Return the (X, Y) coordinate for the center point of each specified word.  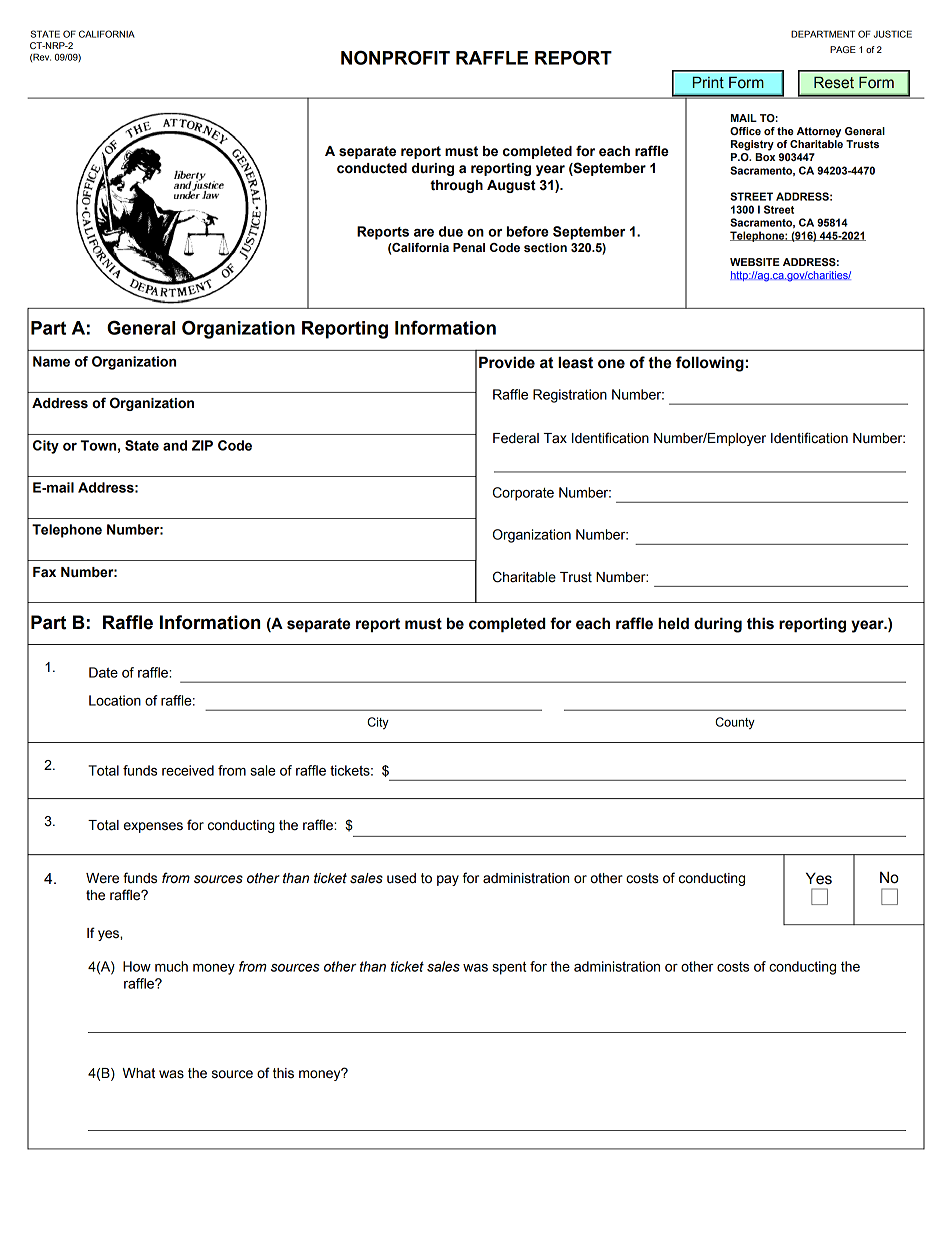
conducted (372, 168)
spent (509, 968)
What (138, 1073)
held (673, 623)
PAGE (843, 49)
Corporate (523, 494)
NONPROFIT (395, 57)
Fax (44, 572)
